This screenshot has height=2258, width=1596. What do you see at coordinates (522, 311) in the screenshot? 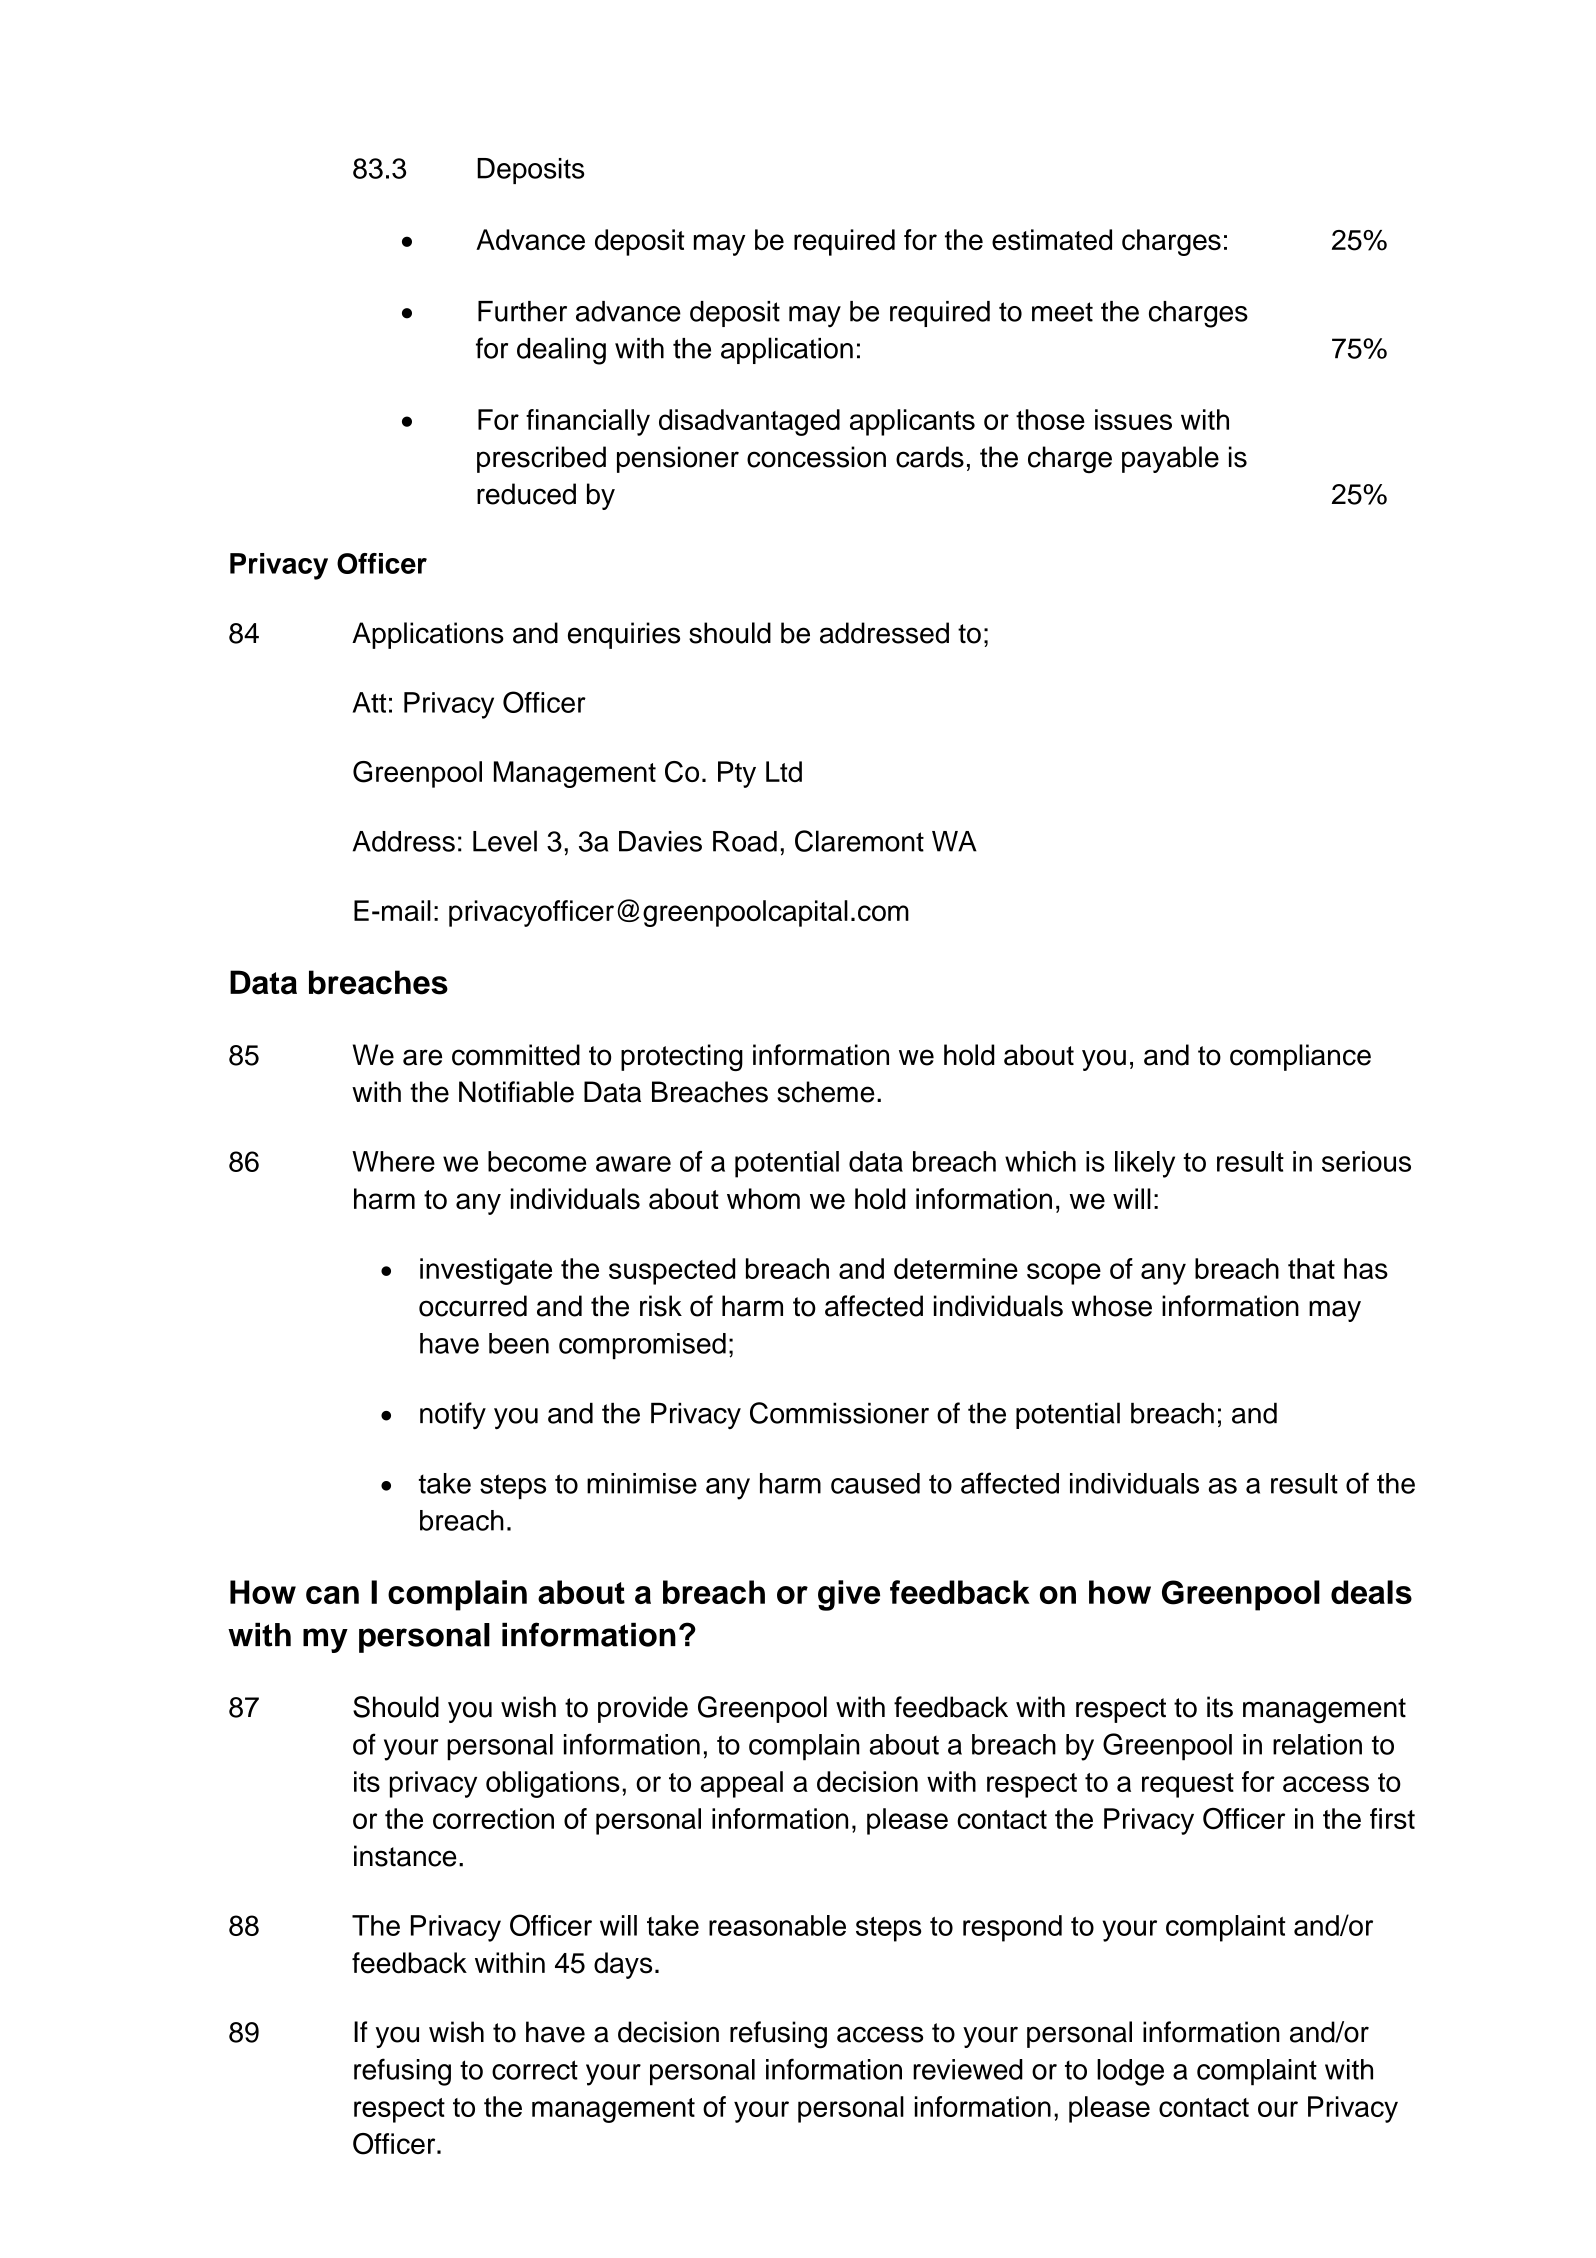
I see `Further` at bounding box center [522, 311].
